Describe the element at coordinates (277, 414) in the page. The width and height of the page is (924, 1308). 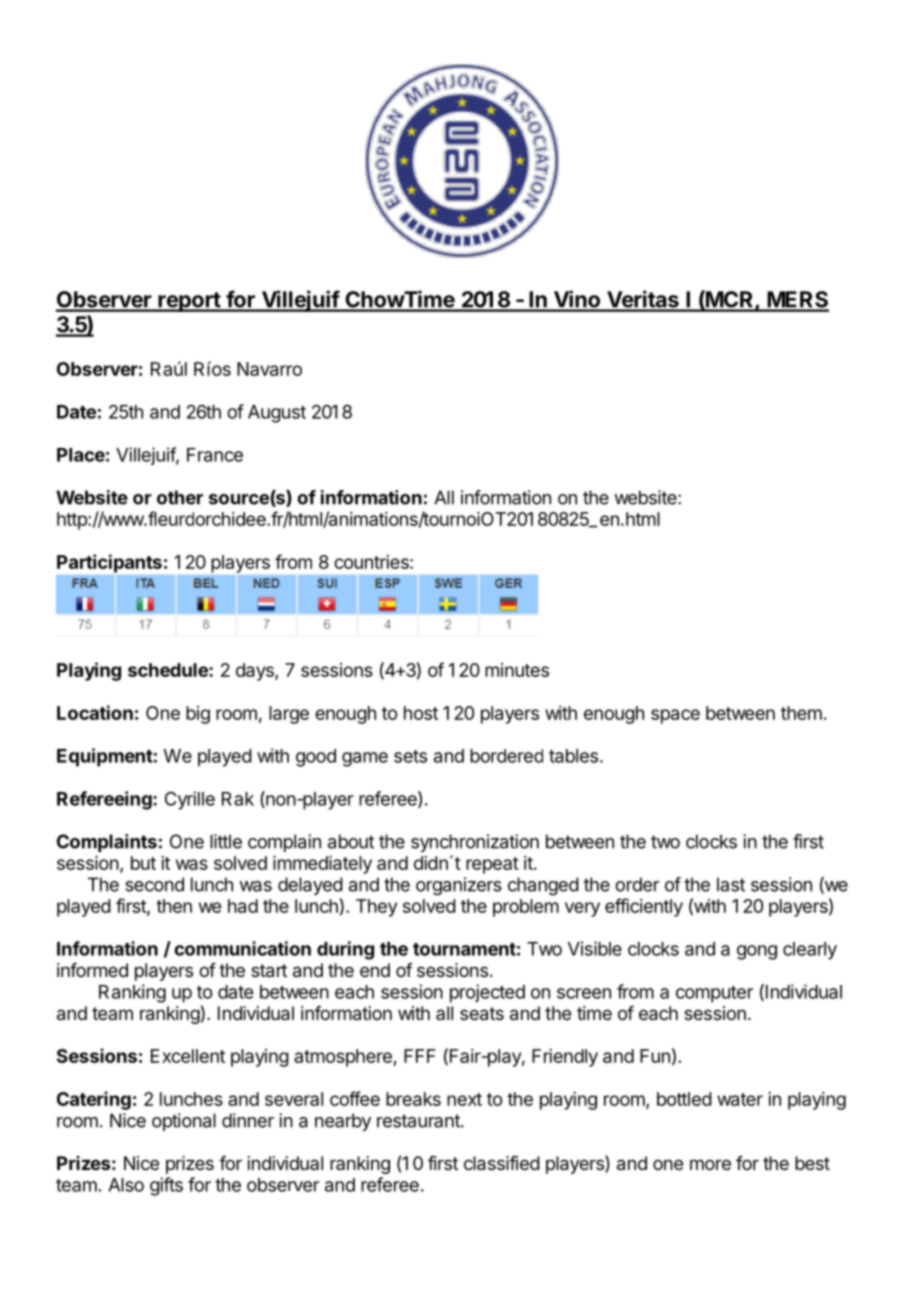
I see `August` at that location.
